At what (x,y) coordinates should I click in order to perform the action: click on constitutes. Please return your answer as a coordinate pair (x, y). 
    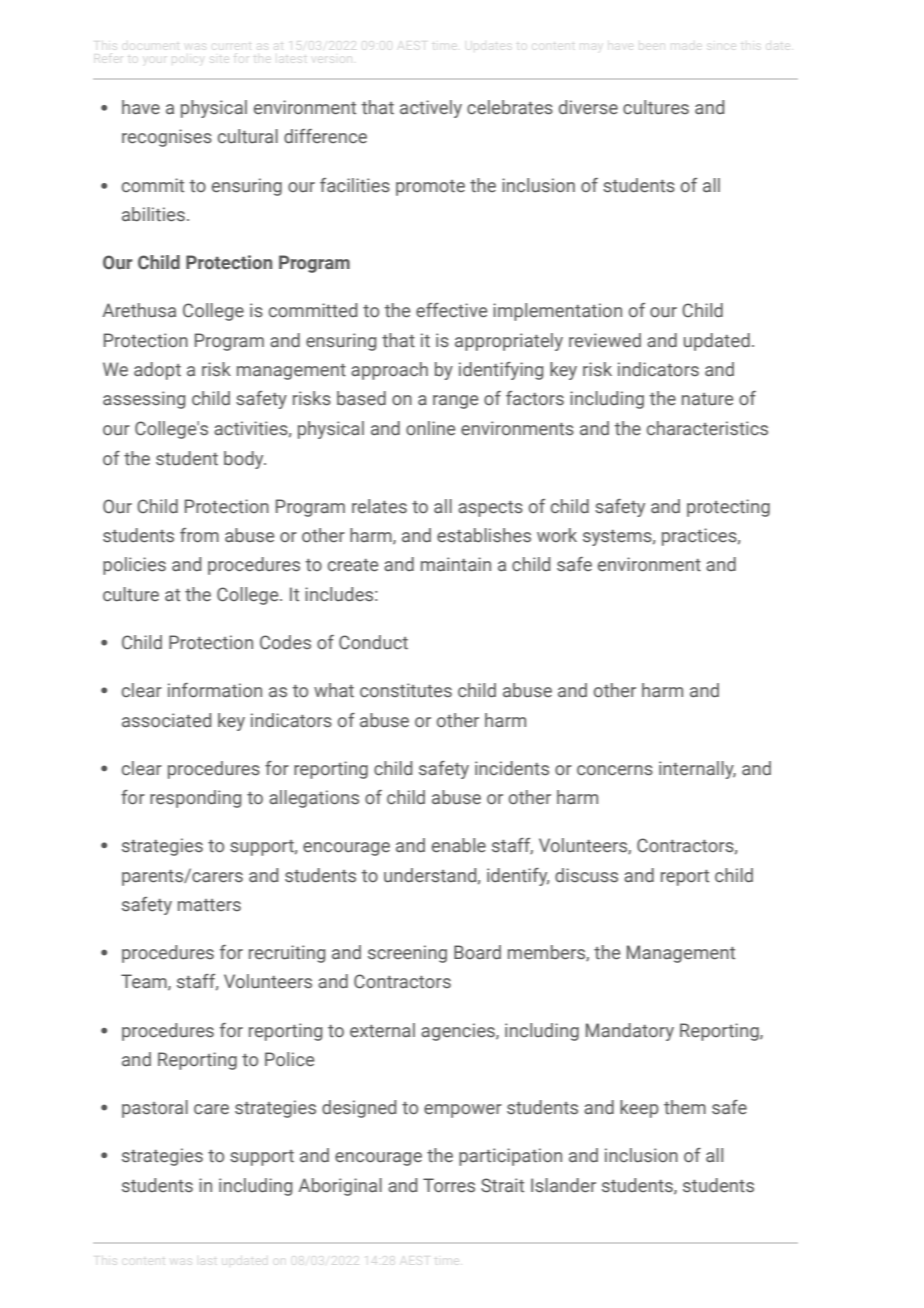
    Looking at the image, I should click on (406, 690).
